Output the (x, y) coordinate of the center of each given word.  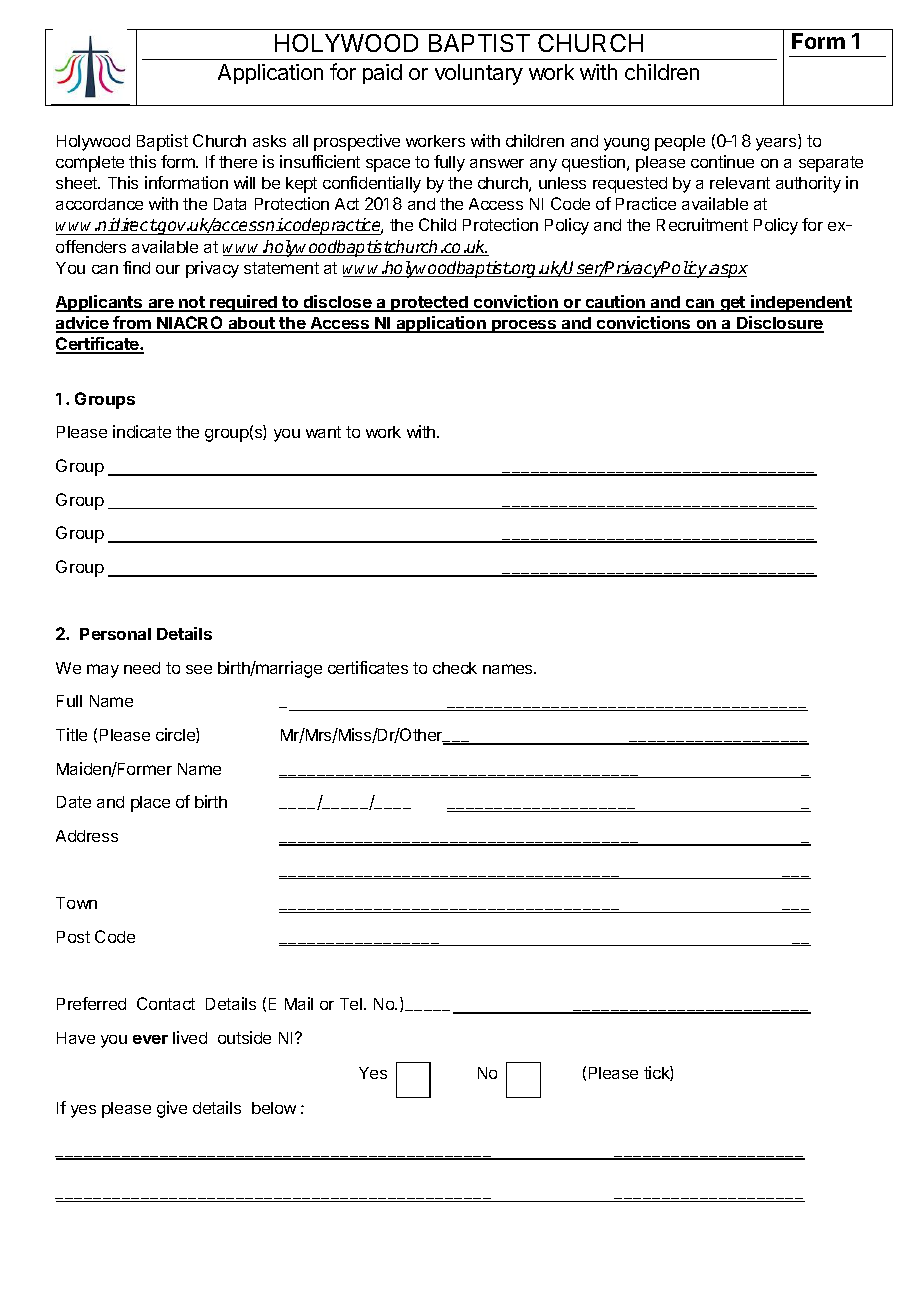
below (274, 1108)
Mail (299, 1003)
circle (176, 735)
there (238, 162)
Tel (352, 1004)
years (777, 144)
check (455, 668)
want (323, 432)
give (172, 1109)
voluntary (479, 74)
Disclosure (779, 324)
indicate (142, 431)
